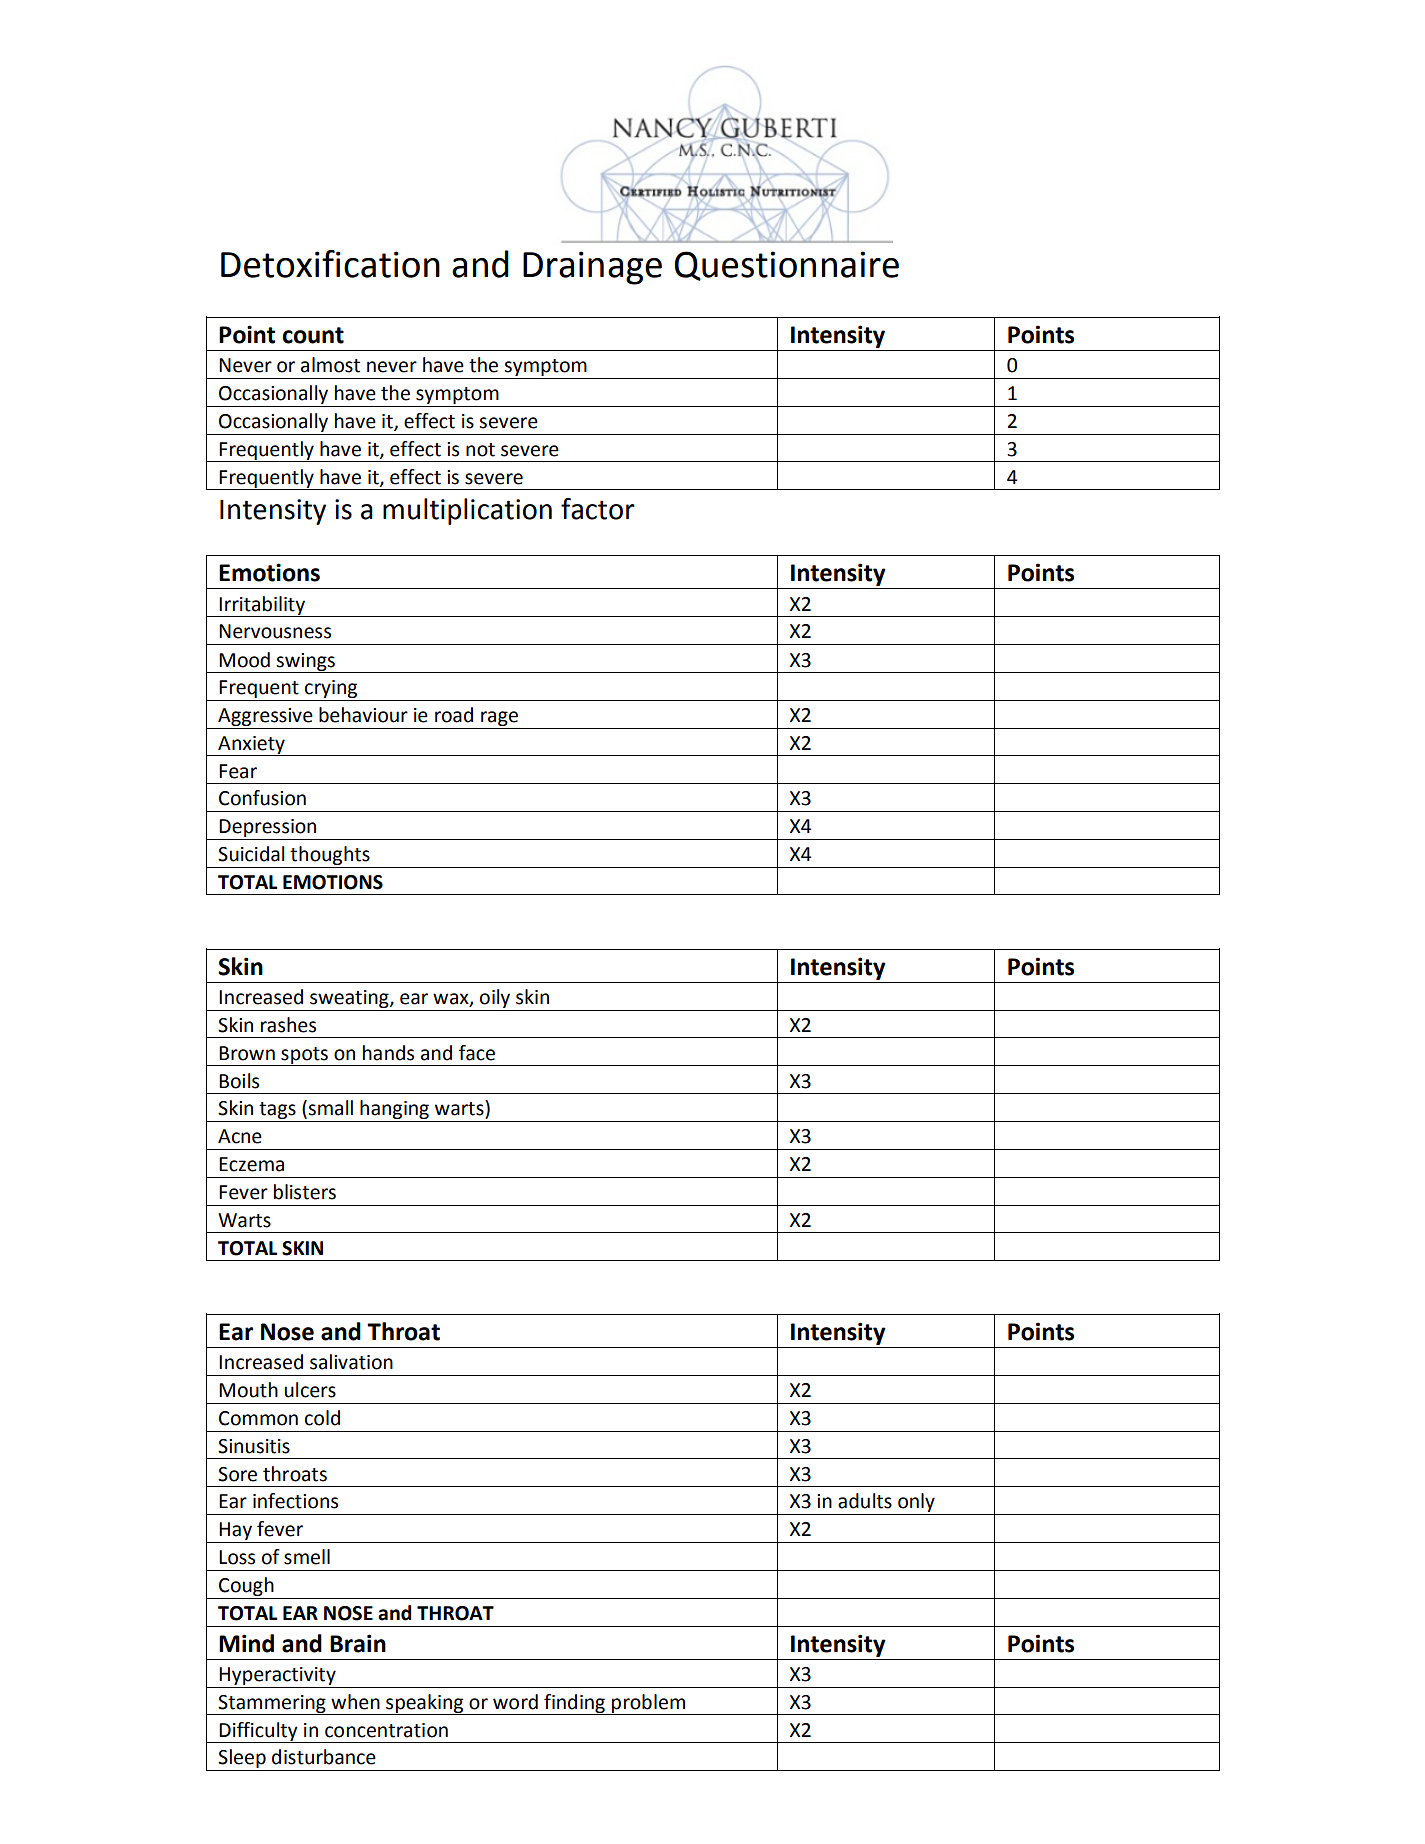 This document has width=1425, height=1844. I want to click on Questionnaire, so click(786, 266).
